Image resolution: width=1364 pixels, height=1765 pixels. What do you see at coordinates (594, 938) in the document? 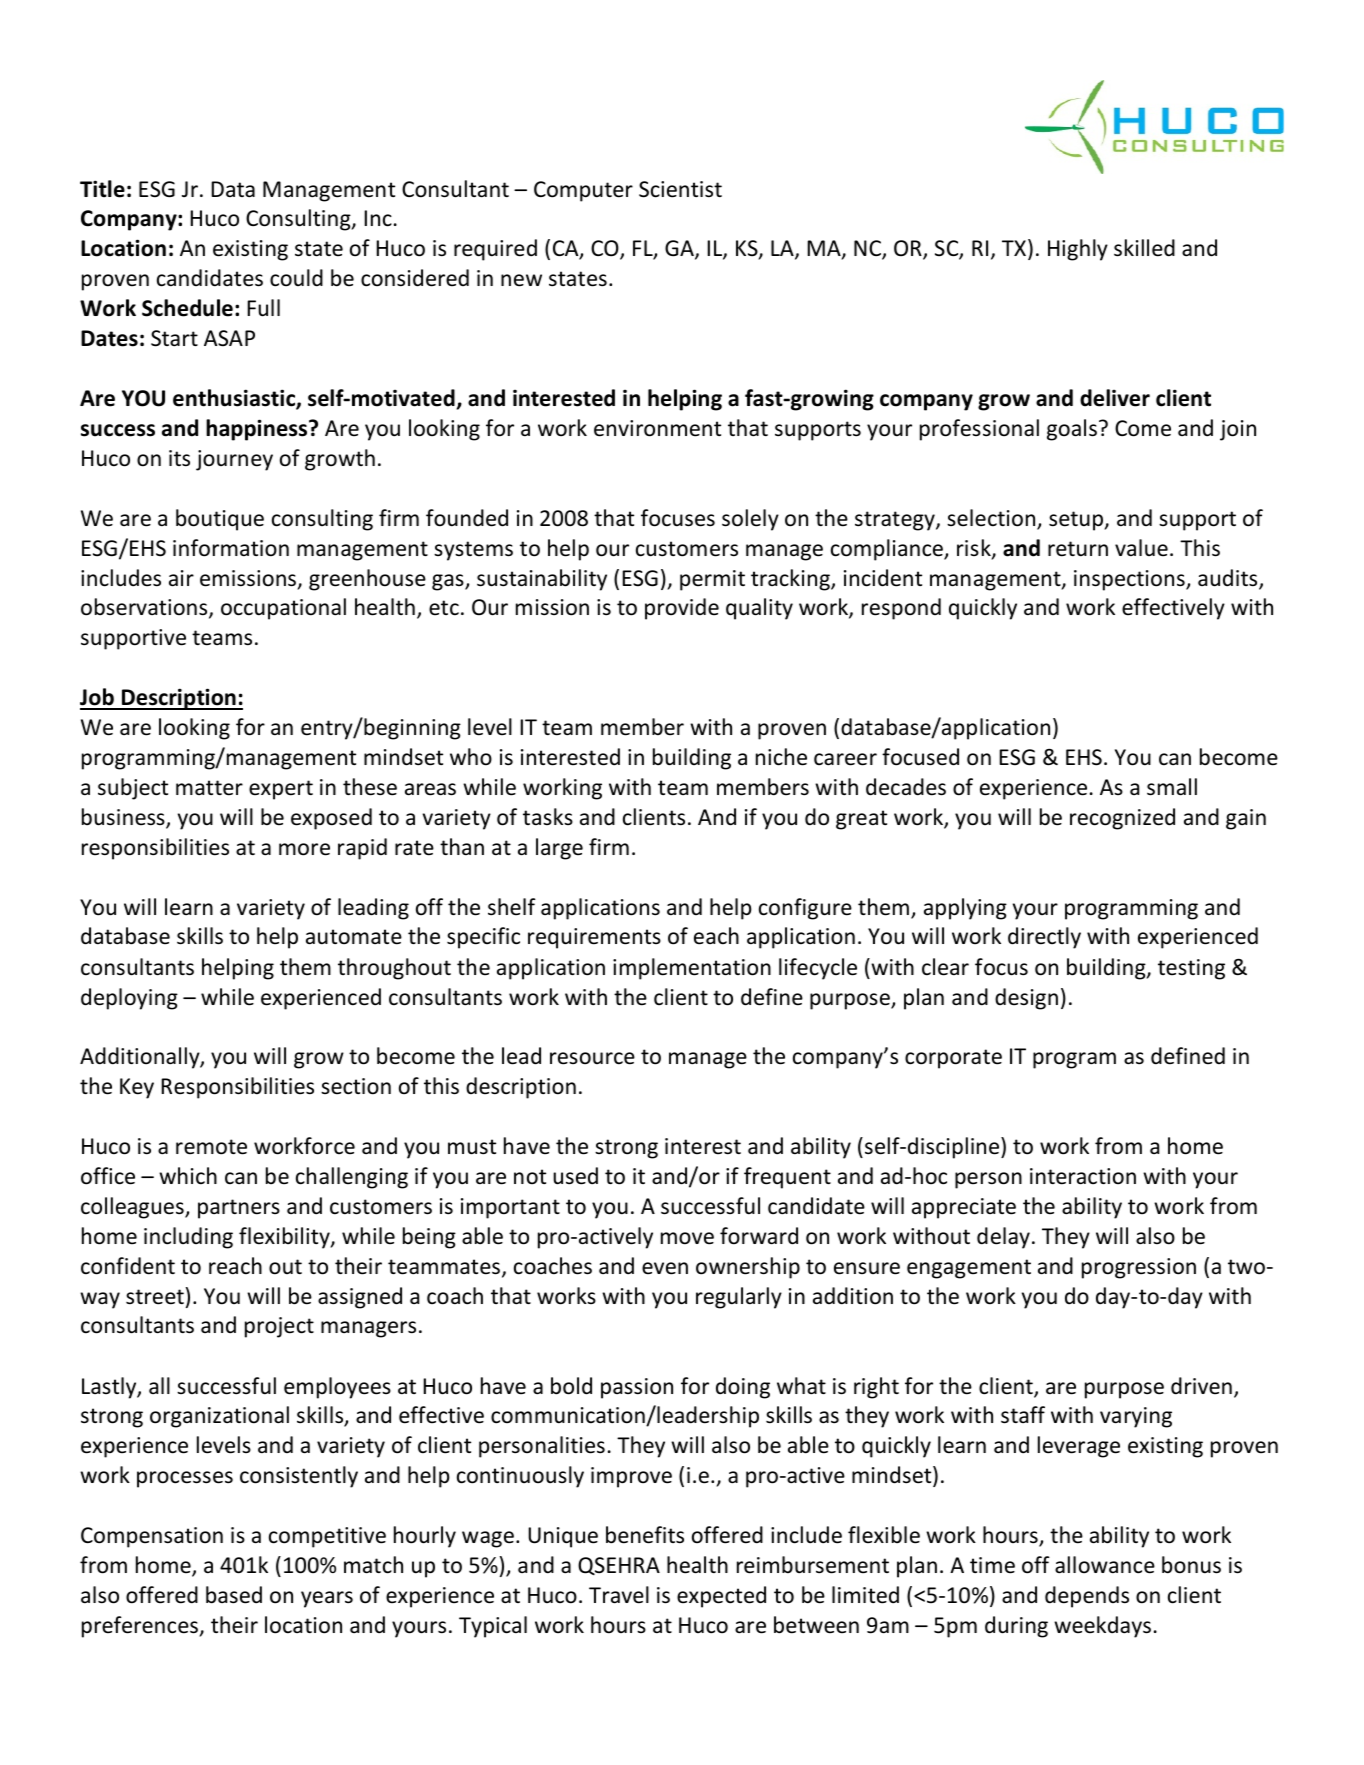
I see `requirements` at bounding box center [594, 938].
